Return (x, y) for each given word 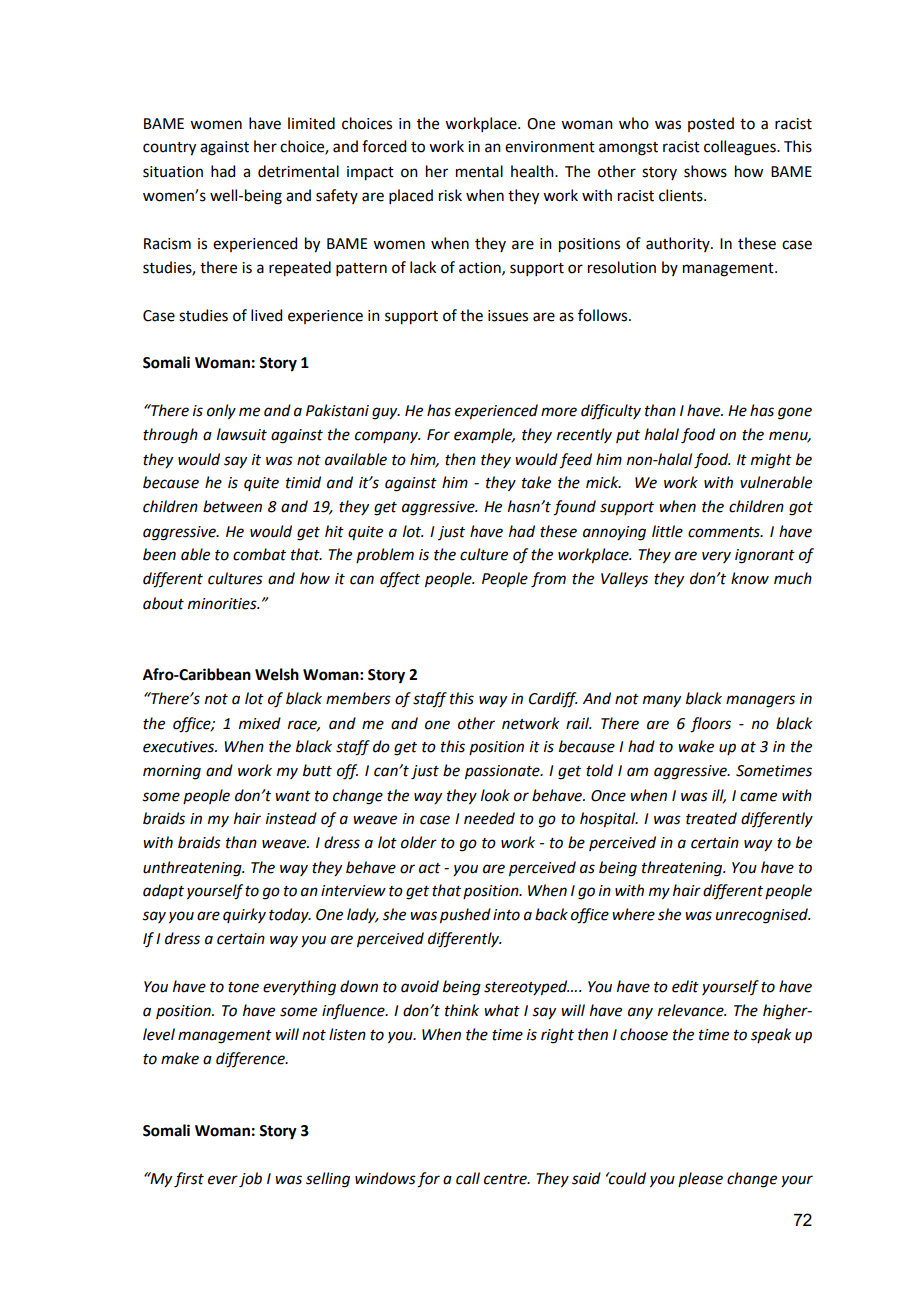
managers (760, 701)
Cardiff (553, 700)
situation (173, 172)
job (250, 1180)
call (468, 1178)
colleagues (741, 148)
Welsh (277, 674)
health (533, 171)
